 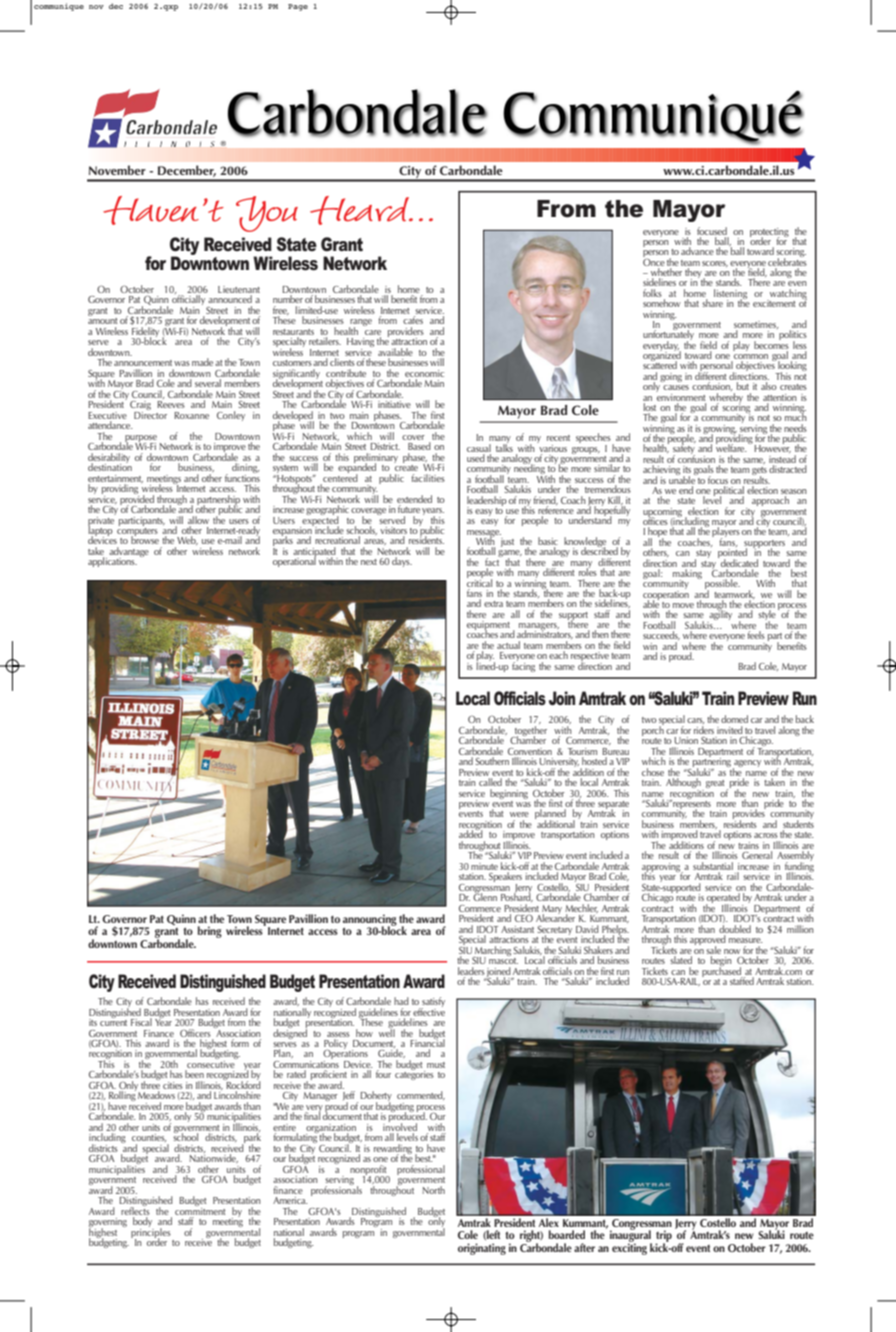 What do you see at coordinates (298, 7) in the document?
I see `Page` at bounding box center [298, 7].
